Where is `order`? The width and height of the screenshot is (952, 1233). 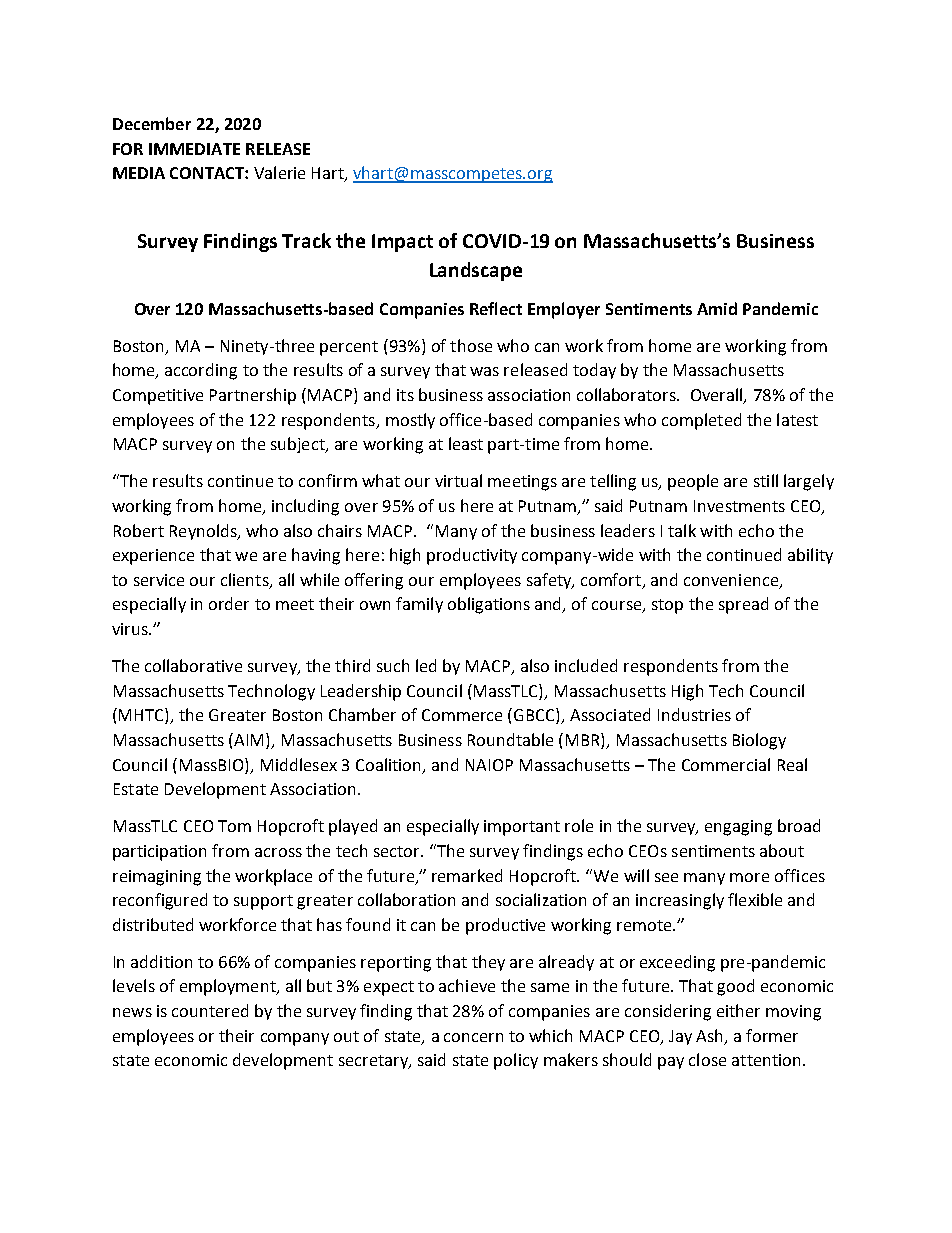 order is located at coordinates (229, 603).
